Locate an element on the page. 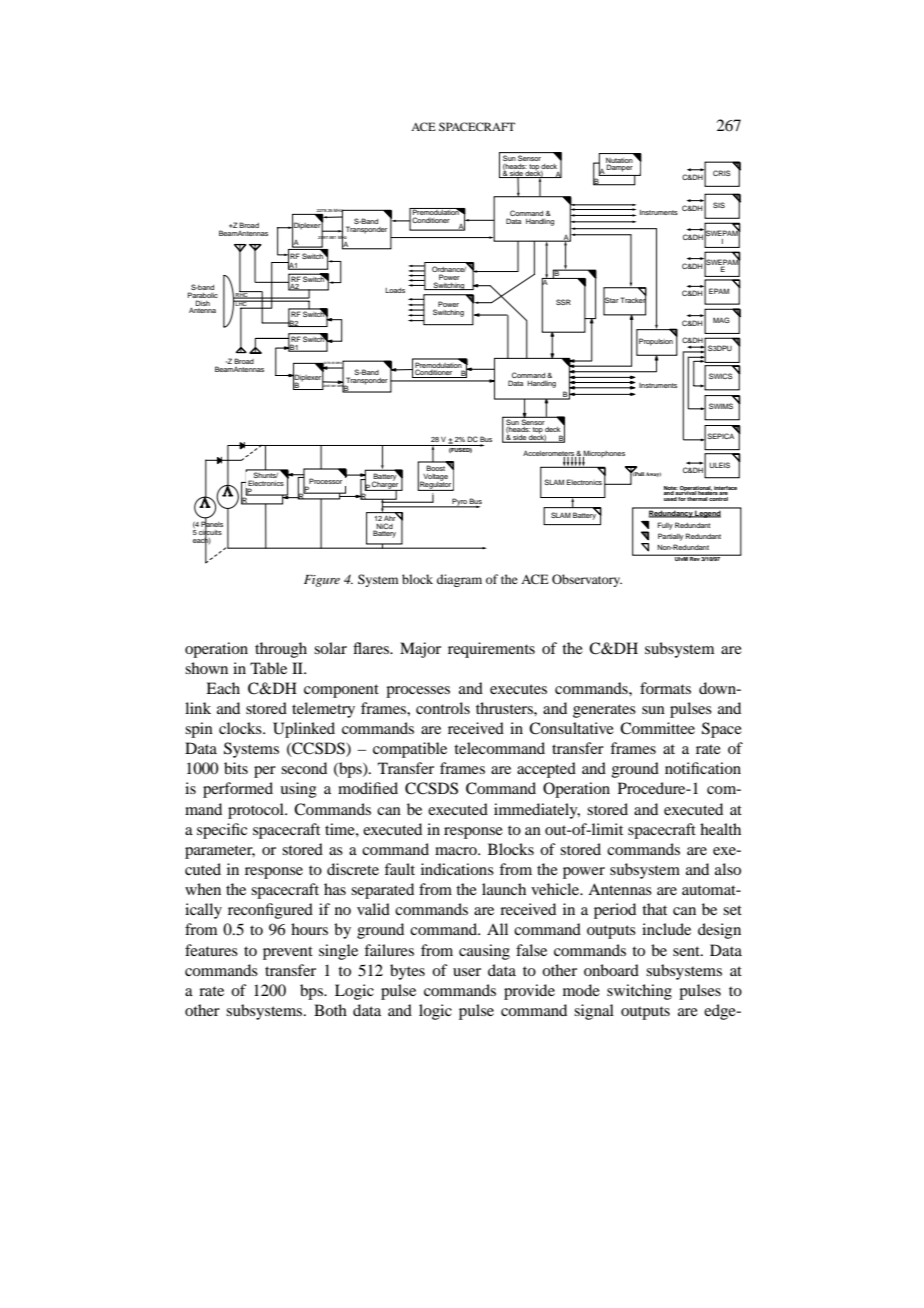 Image resolution: width=924 pixels, height=1308 pixels. Partially is located at coordinates (670, 537).
